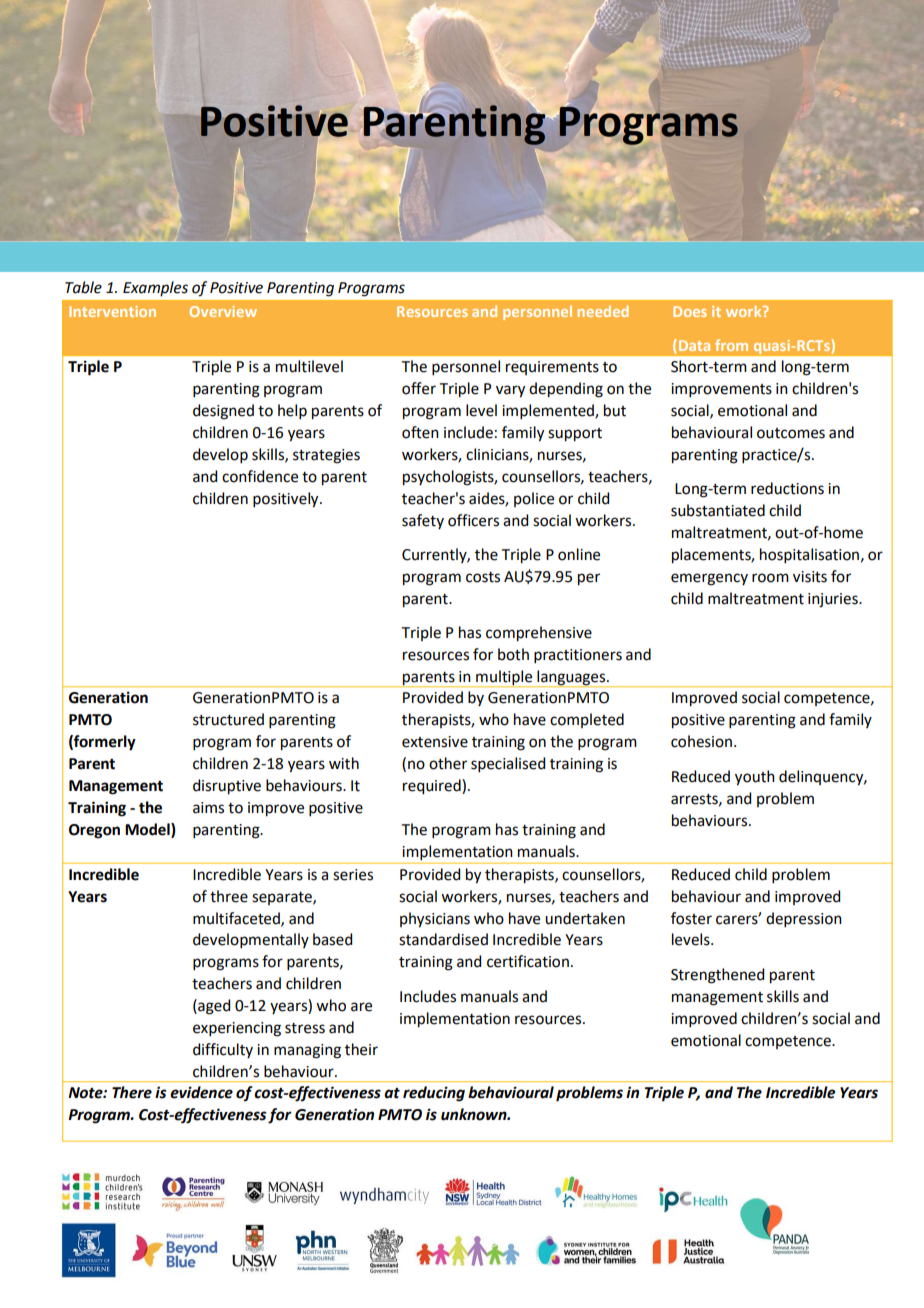 The image size is (924, 1308). Describe the element at coordinates (552, 368) in the screenshot. I see `requirements` at that location.
